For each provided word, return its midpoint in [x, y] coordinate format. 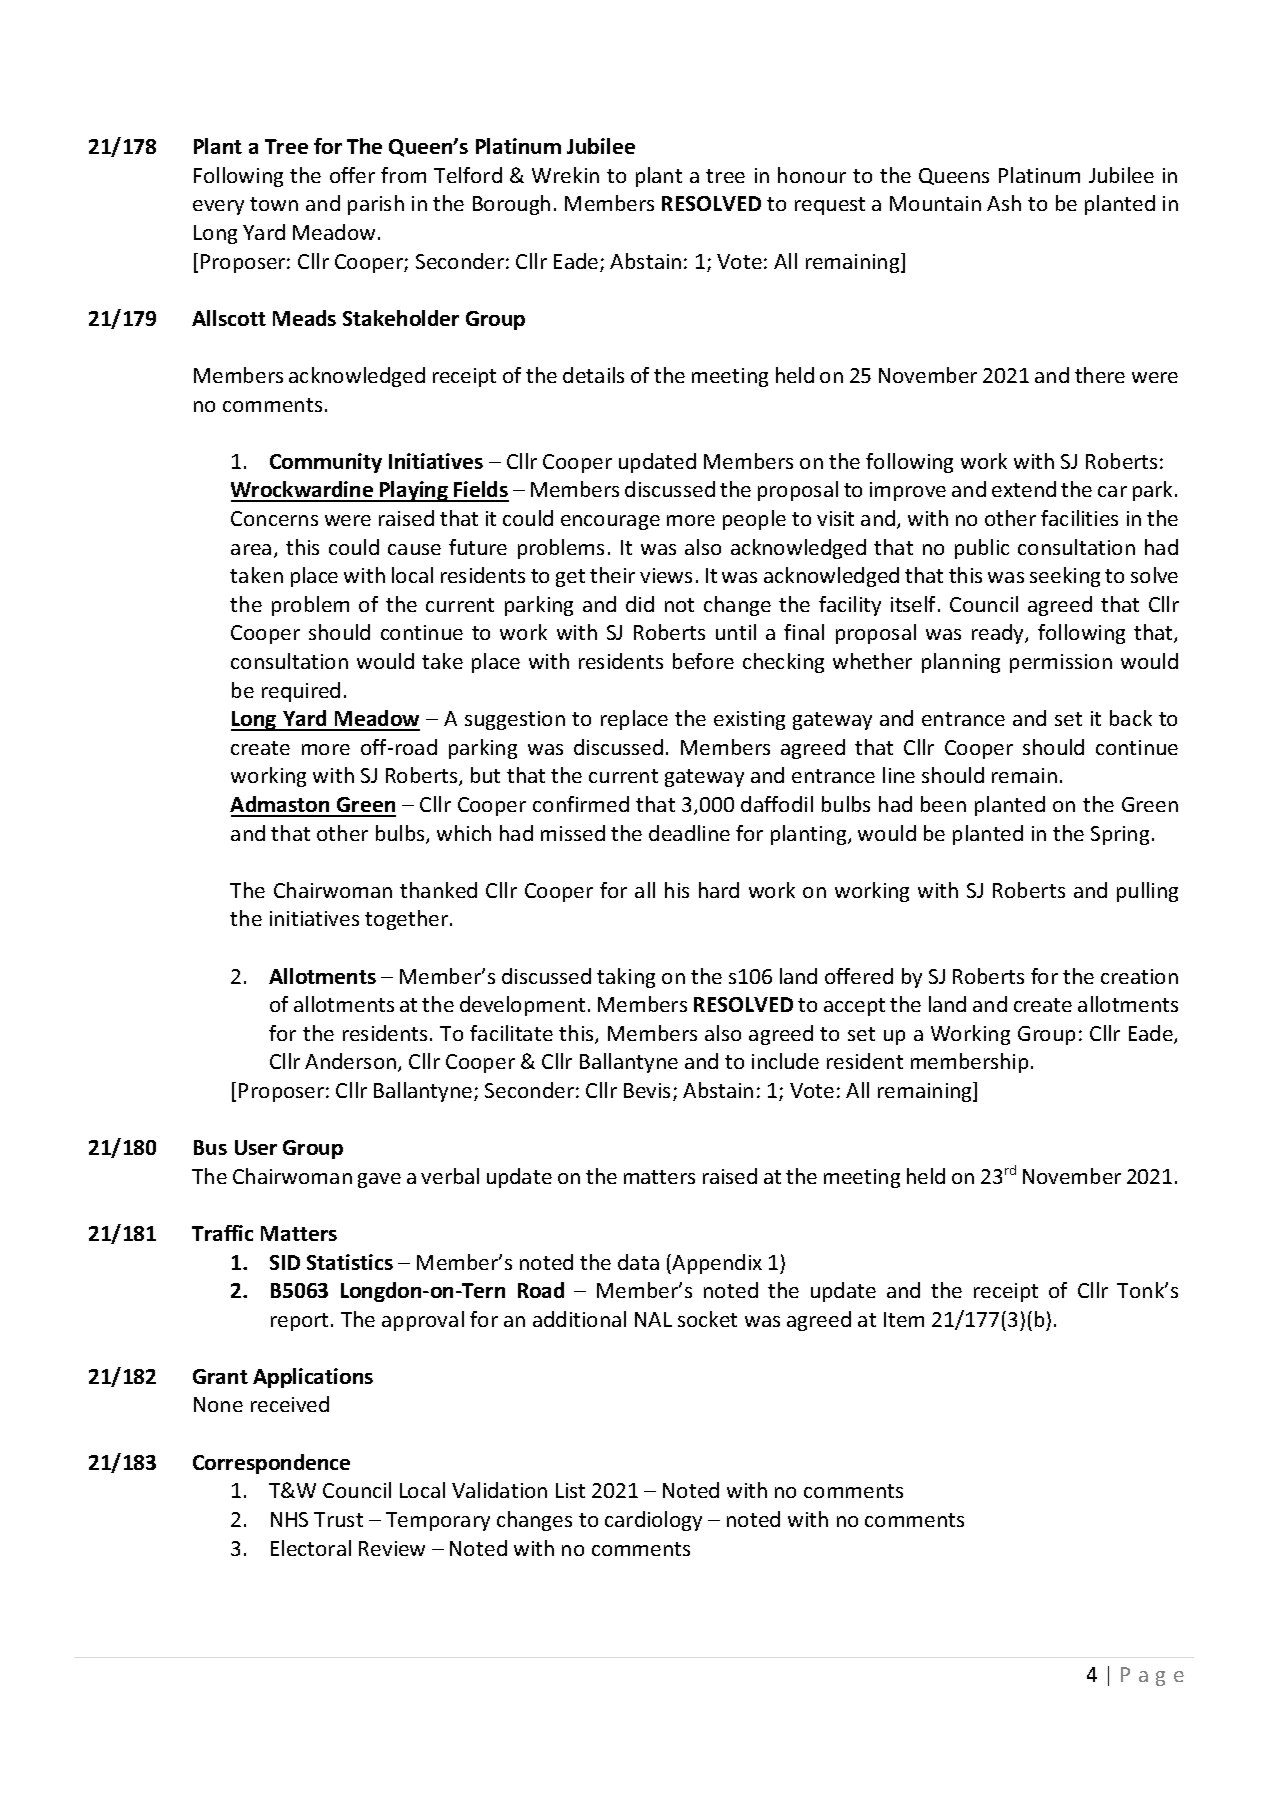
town [274, 204]
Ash [1004, 203]
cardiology [653, 1521]
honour [812, 175]
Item [904, 1319]
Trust [338, 1519]
